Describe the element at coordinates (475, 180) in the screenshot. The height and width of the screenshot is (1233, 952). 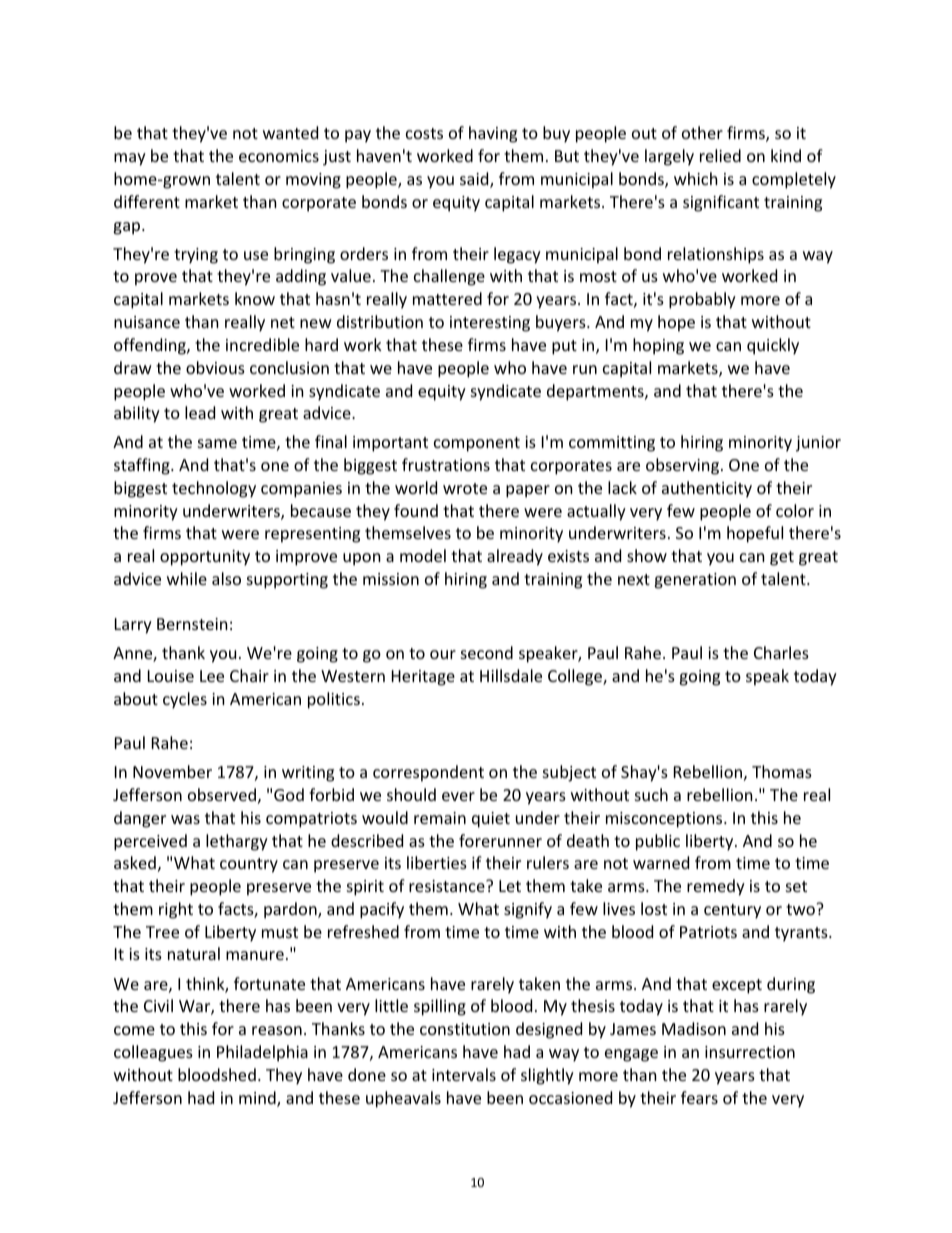
I see `said` at that location.
